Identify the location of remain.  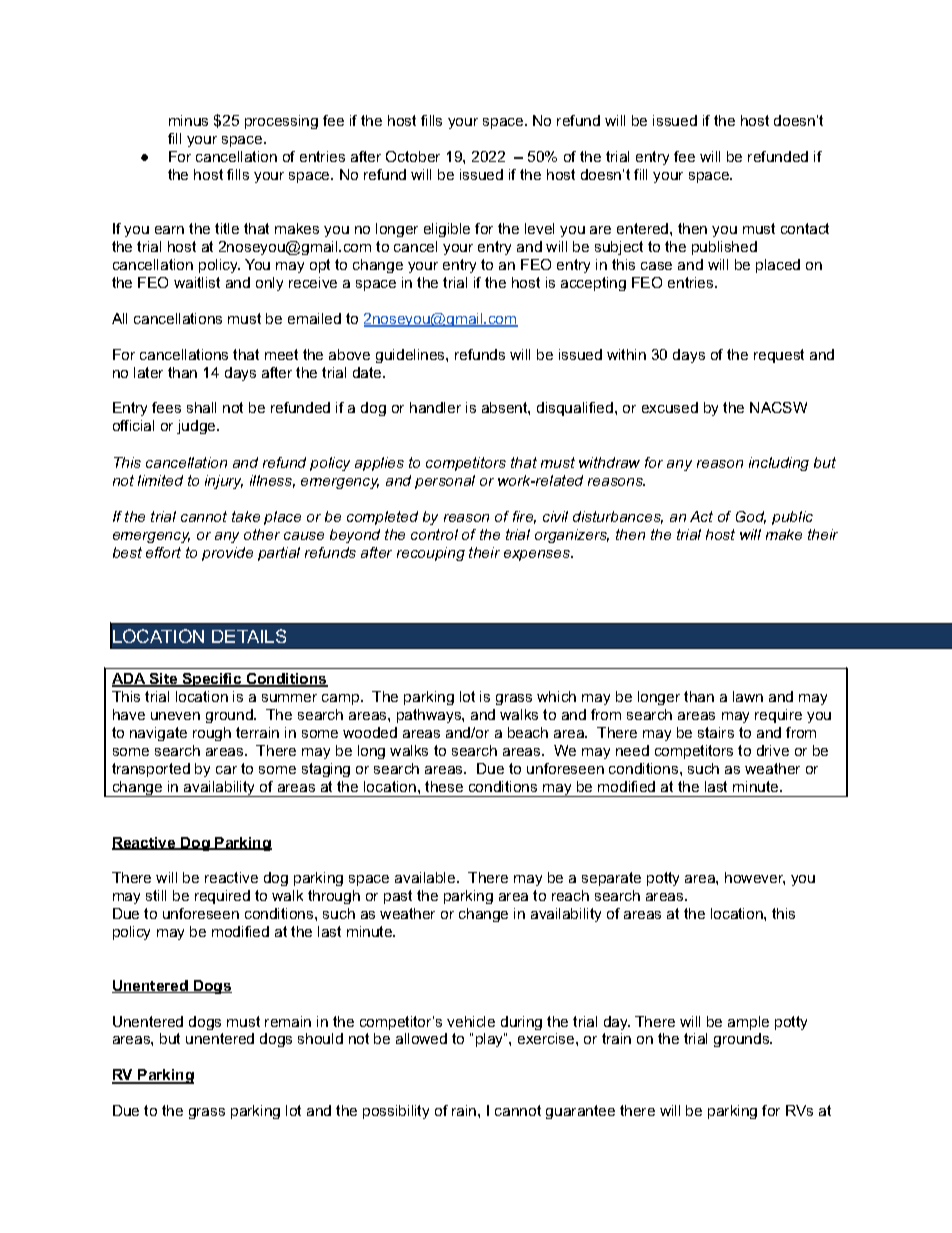
(288, 1021).
